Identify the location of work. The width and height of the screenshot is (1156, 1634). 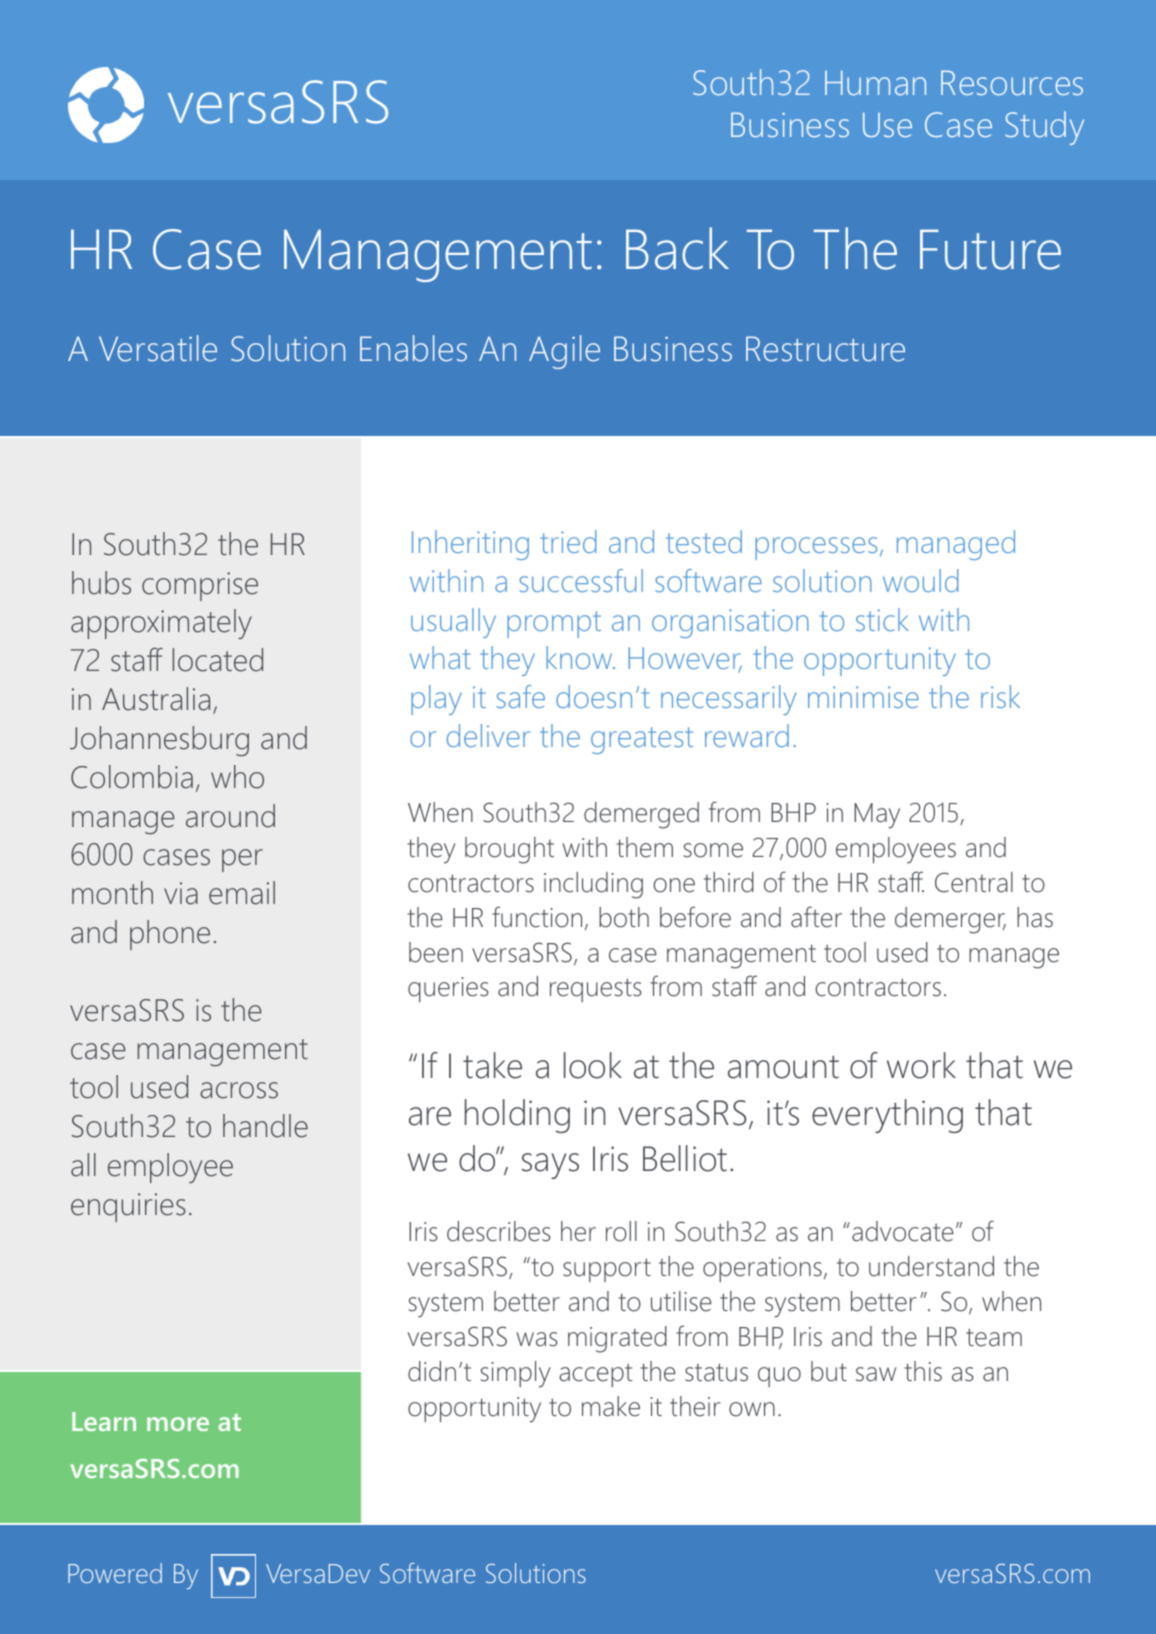
(921, 1065).
